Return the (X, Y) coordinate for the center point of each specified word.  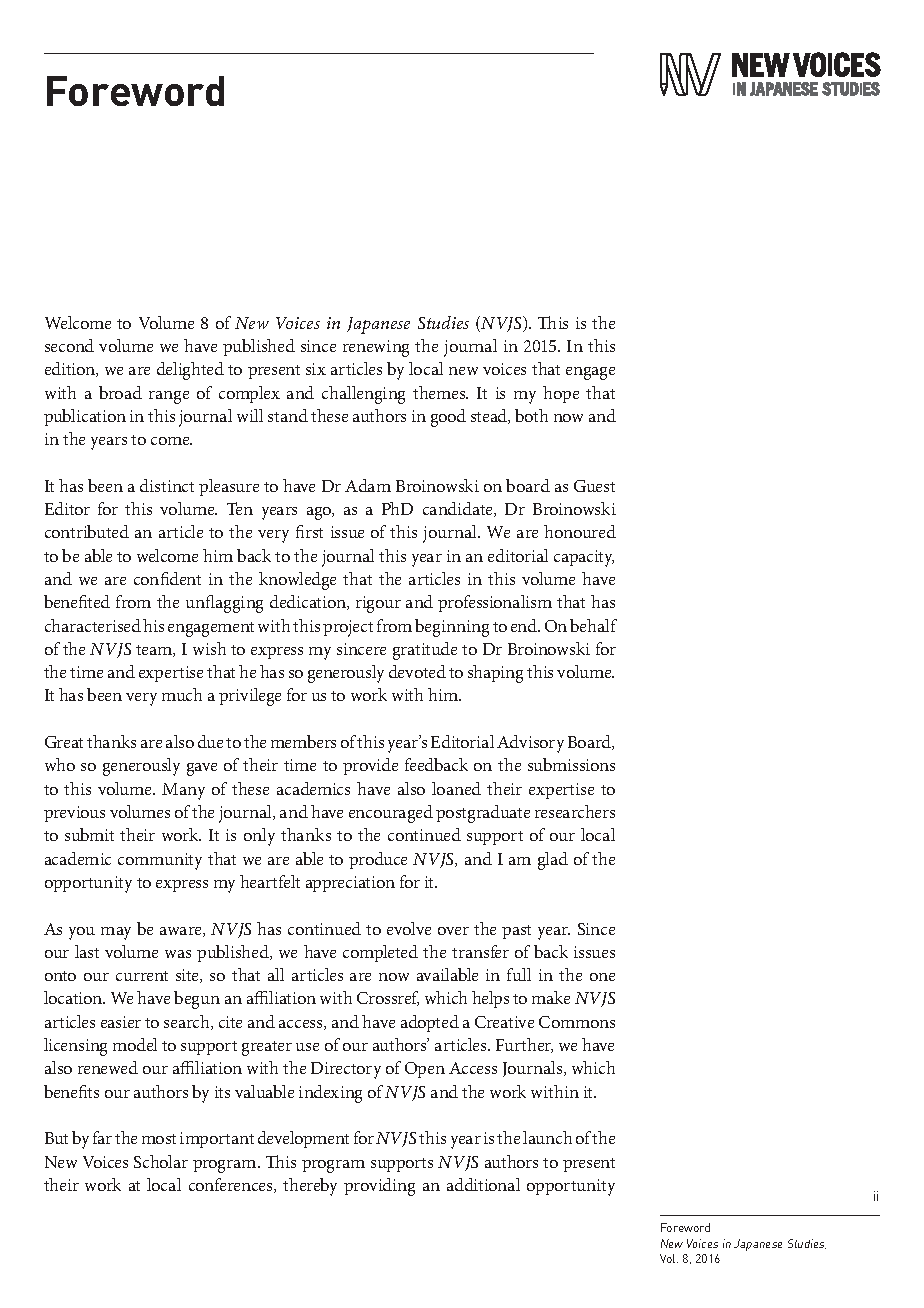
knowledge (297, 581)
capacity (584, 558)
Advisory (530, 744)
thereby (310, 1187)
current (142, 976)
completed (380, 953)
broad (120, 392)
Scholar (161, 1161)
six (316, 369)
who (60, 764)
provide (370, 766)
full (519, 974)
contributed (87, 531)
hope (561, 394)
